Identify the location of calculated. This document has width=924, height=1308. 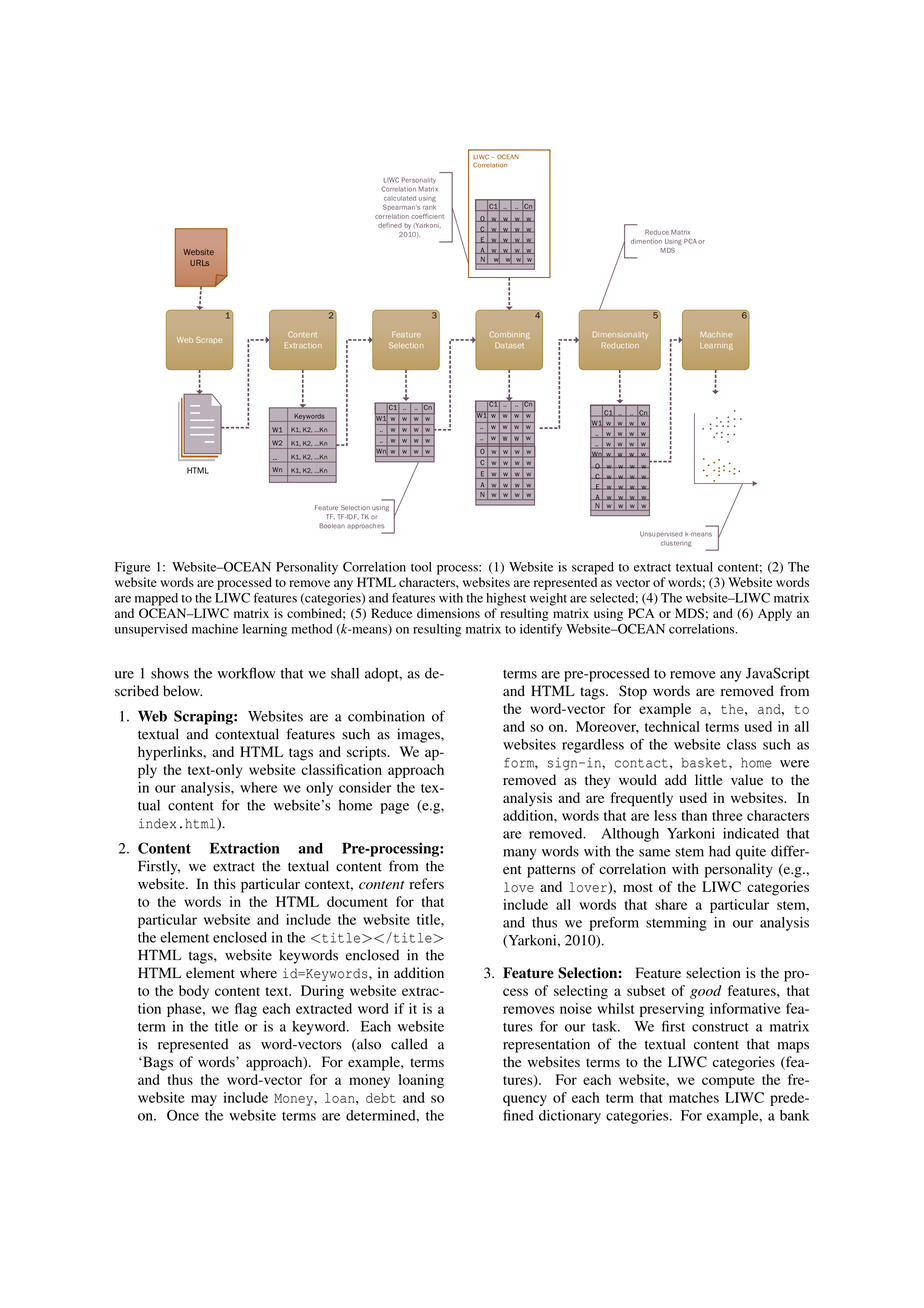
(400, 198).
